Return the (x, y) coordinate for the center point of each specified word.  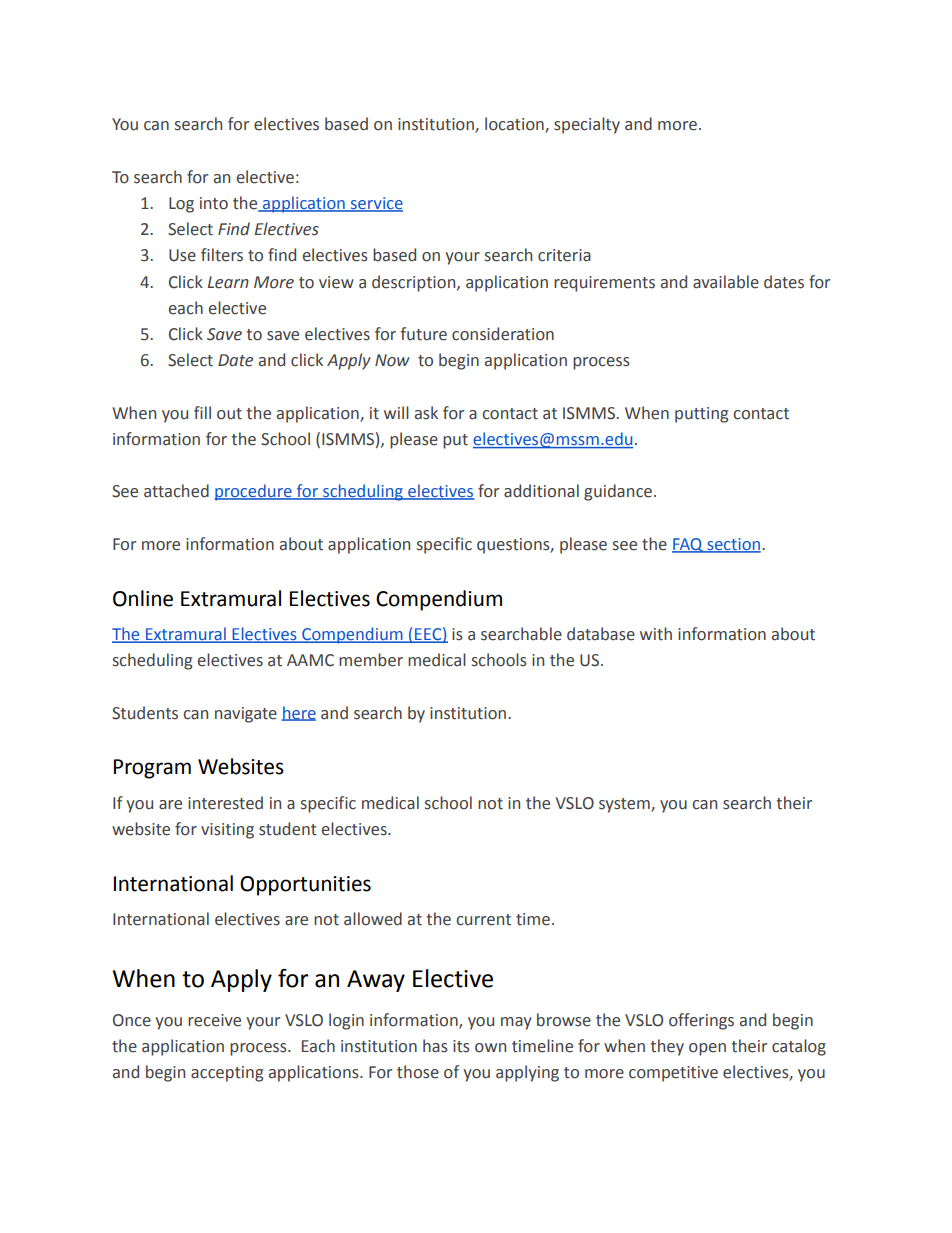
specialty (587, 125)
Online (143, 598)
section (733, 545)
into (214, 203)
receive (214, 1020)
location (515, 125)
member (371, 660)
